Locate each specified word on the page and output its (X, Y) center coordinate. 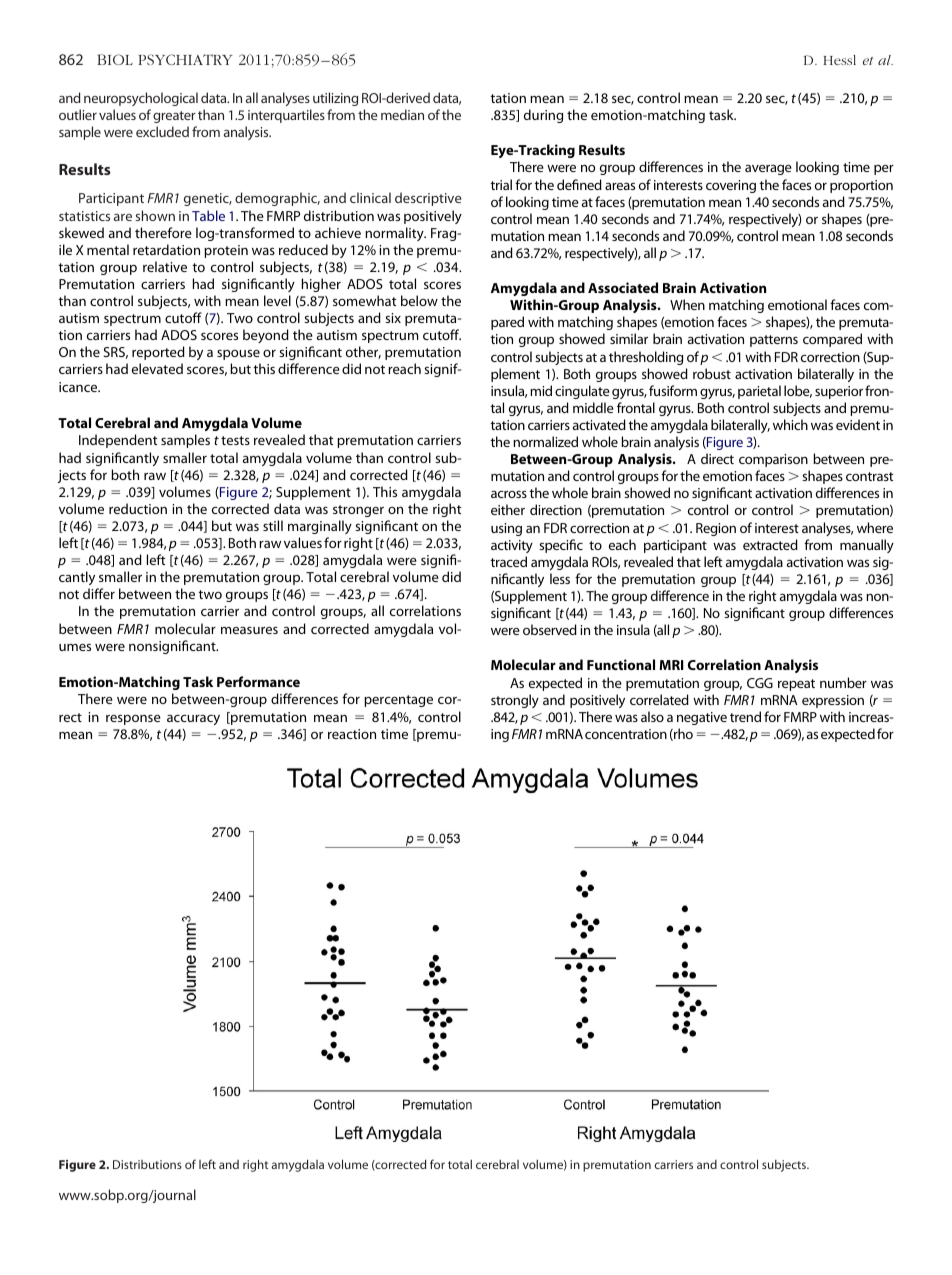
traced (508, 561)
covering (731, 186)
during (543, 116)
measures (249, 630)
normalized (545, 441)
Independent (118, 441)
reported (158, 353)
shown (155, 215)
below (419, 300)
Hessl (839, 60)
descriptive (428, 199)
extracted (770, 544)
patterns (774, 341)
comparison (773, 460)
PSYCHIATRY (185, 59)
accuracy (193, 719)
